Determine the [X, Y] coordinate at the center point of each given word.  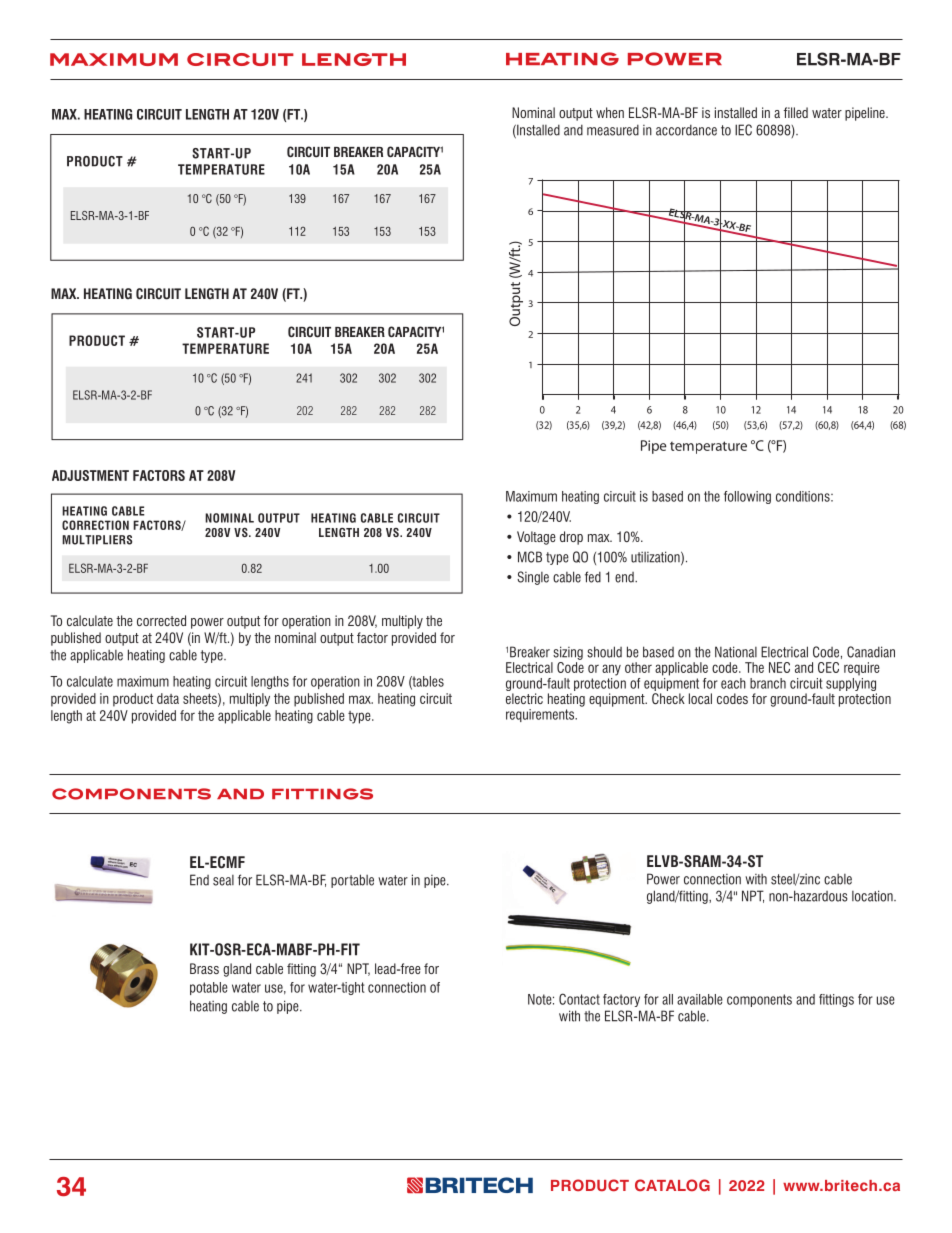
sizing [568, 653]
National [736, 652]
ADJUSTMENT [90, 475]
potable [209, 988]
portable [352, 881]
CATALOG [672, 1185]
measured [613, 130]
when [610, 112]
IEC [743, 130]
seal [223, 880]
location [873, 896]
